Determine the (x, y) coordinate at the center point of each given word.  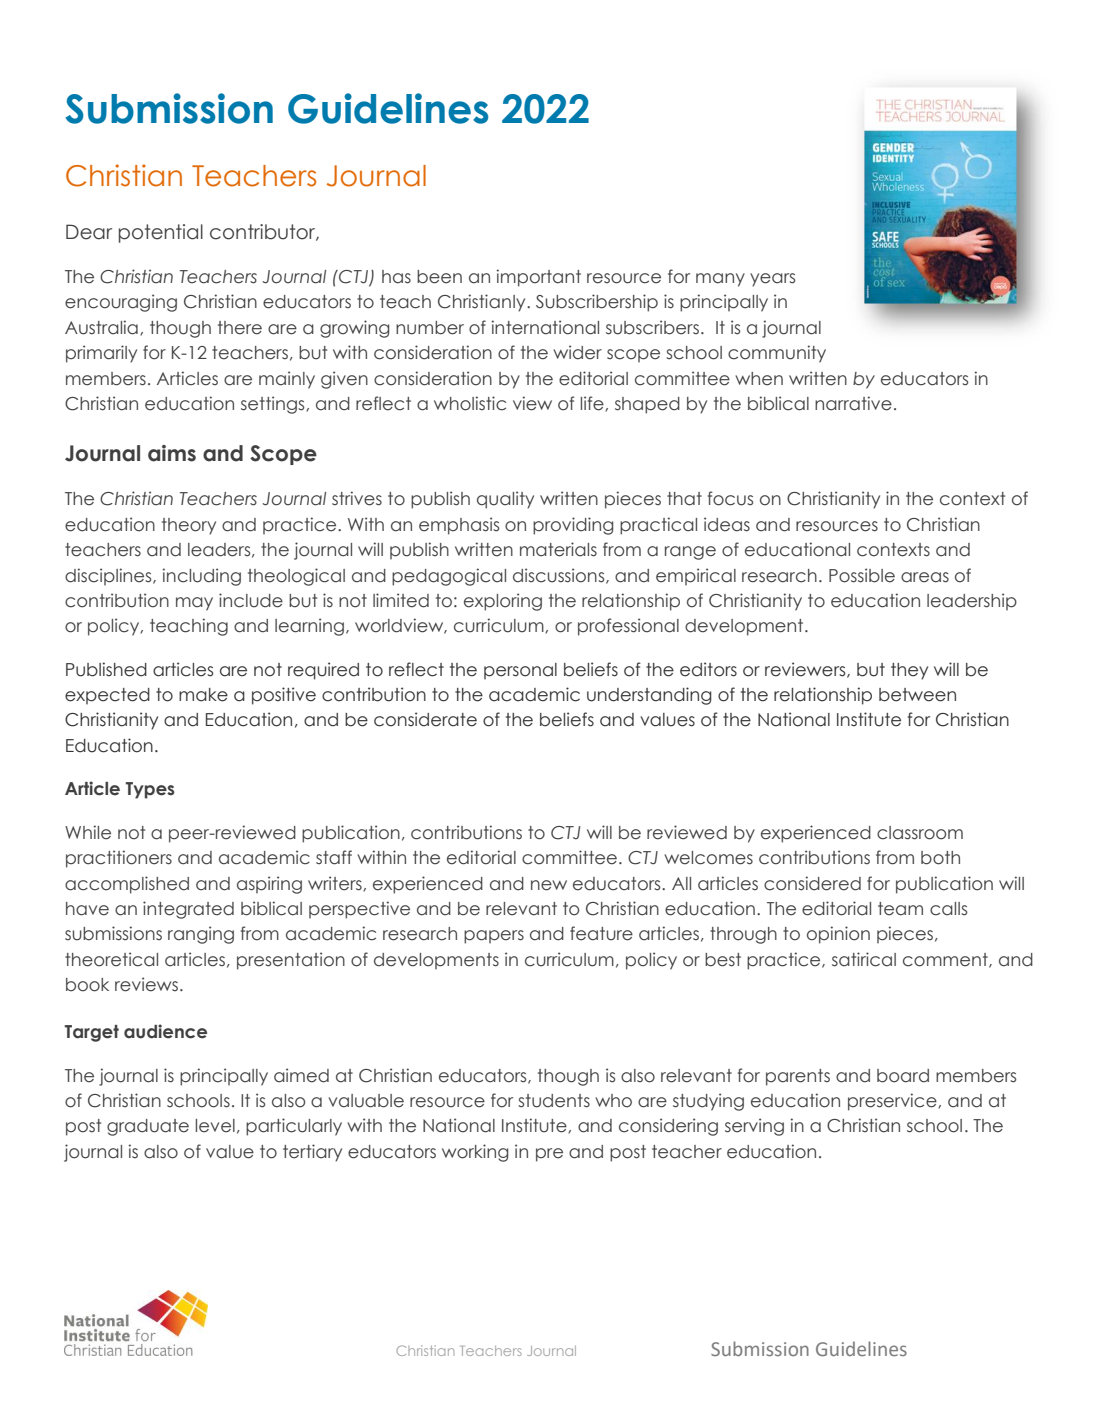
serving (754, 1127)
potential (161, 233)
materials (558, 549)
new (549, 885)
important (538, 278)
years (772, 280)
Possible (862, 575)
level (215, 1126)
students (554, 1101)
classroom (920, 833)
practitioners (119, 859)
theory (189, 526)
